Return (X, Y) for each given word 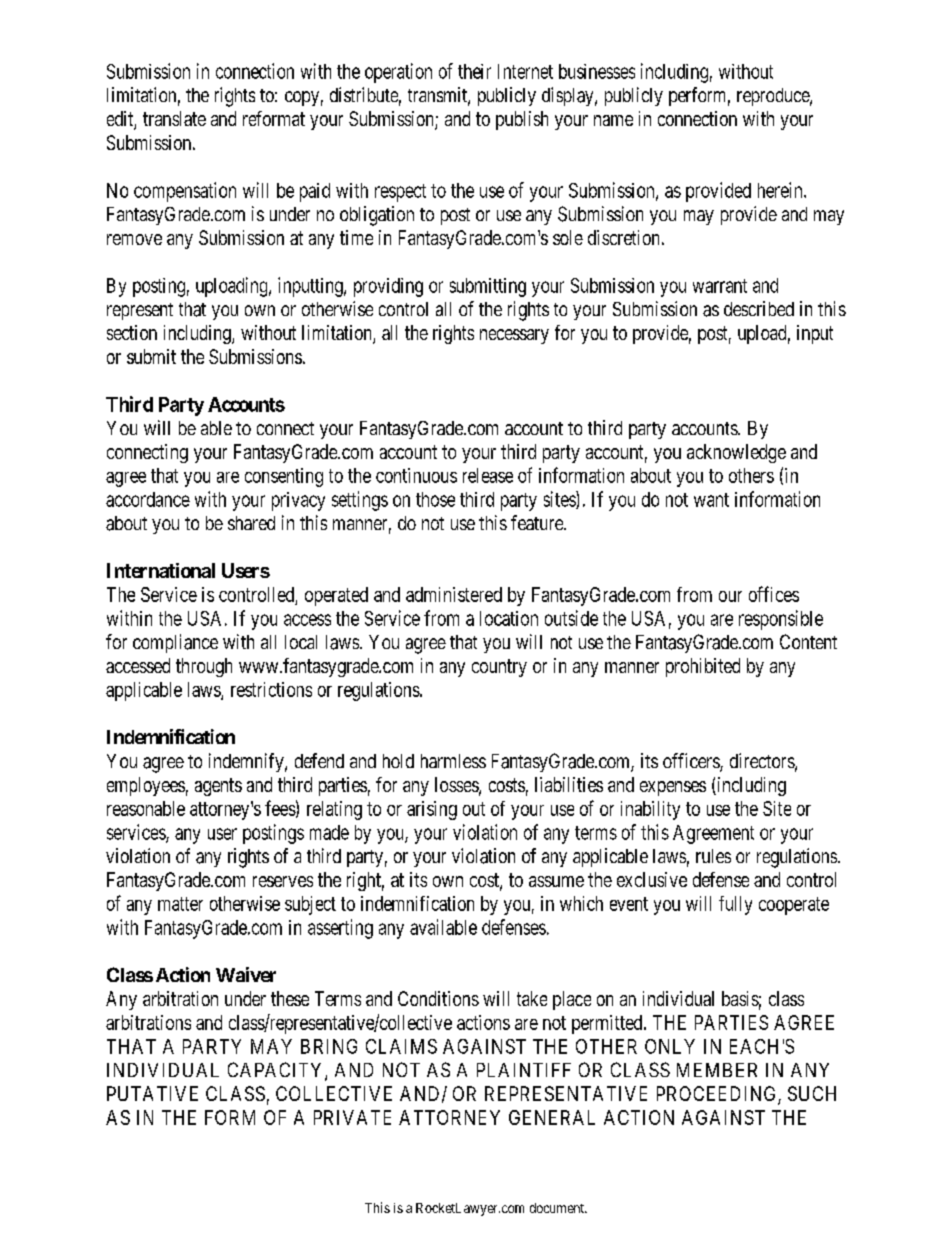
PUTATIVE (152, 1093)
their (474, 71)
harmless (453, 761)
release (488, 475)
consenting (284, 477)
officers (692, 762)
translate (174, 118)
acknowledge (736, 453)
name (613, 120)
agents (218, 787)
